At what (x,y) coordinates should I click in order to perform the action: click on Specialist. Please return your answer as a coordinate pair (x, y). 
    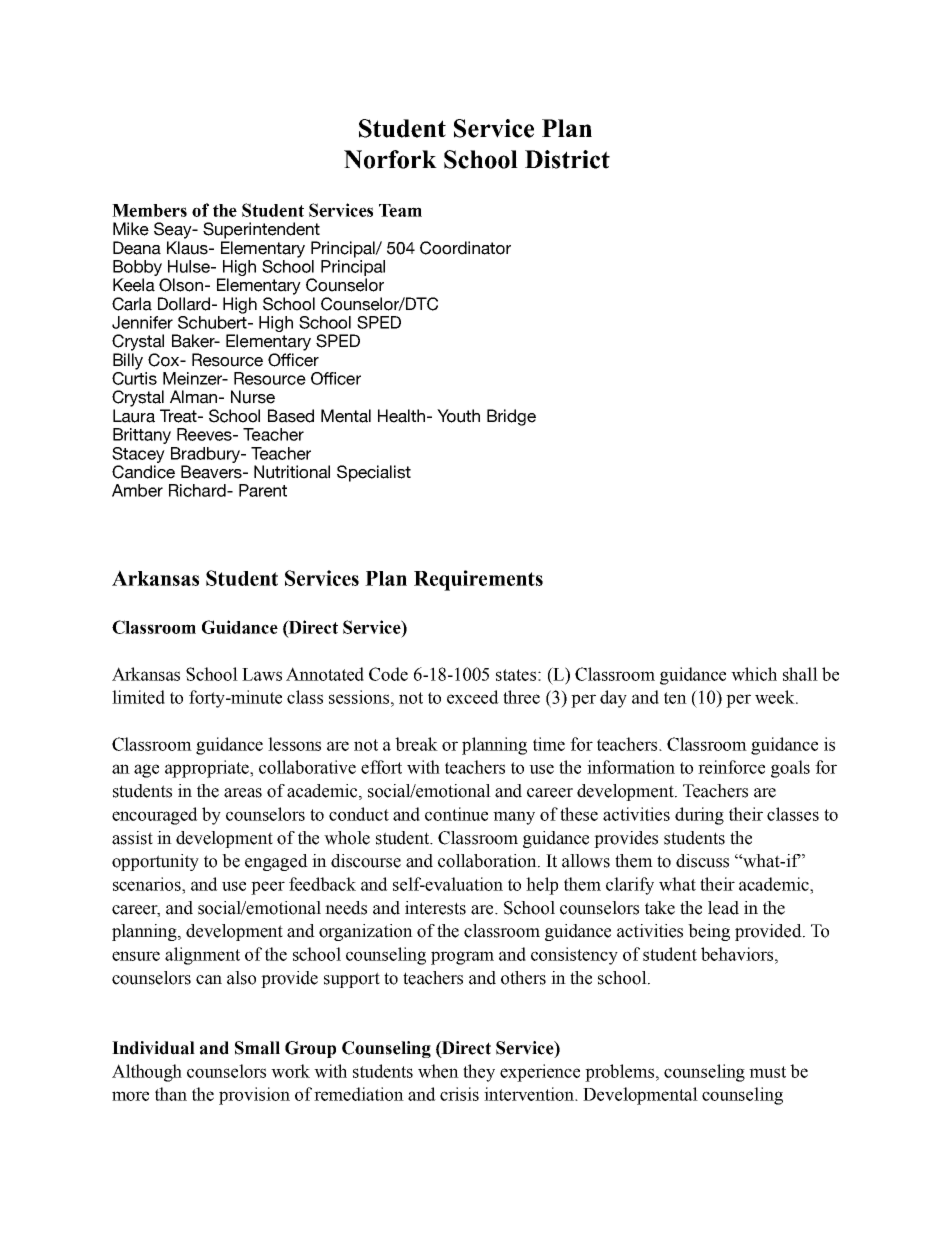
    Looking at the image, I should click on (374, 473).
